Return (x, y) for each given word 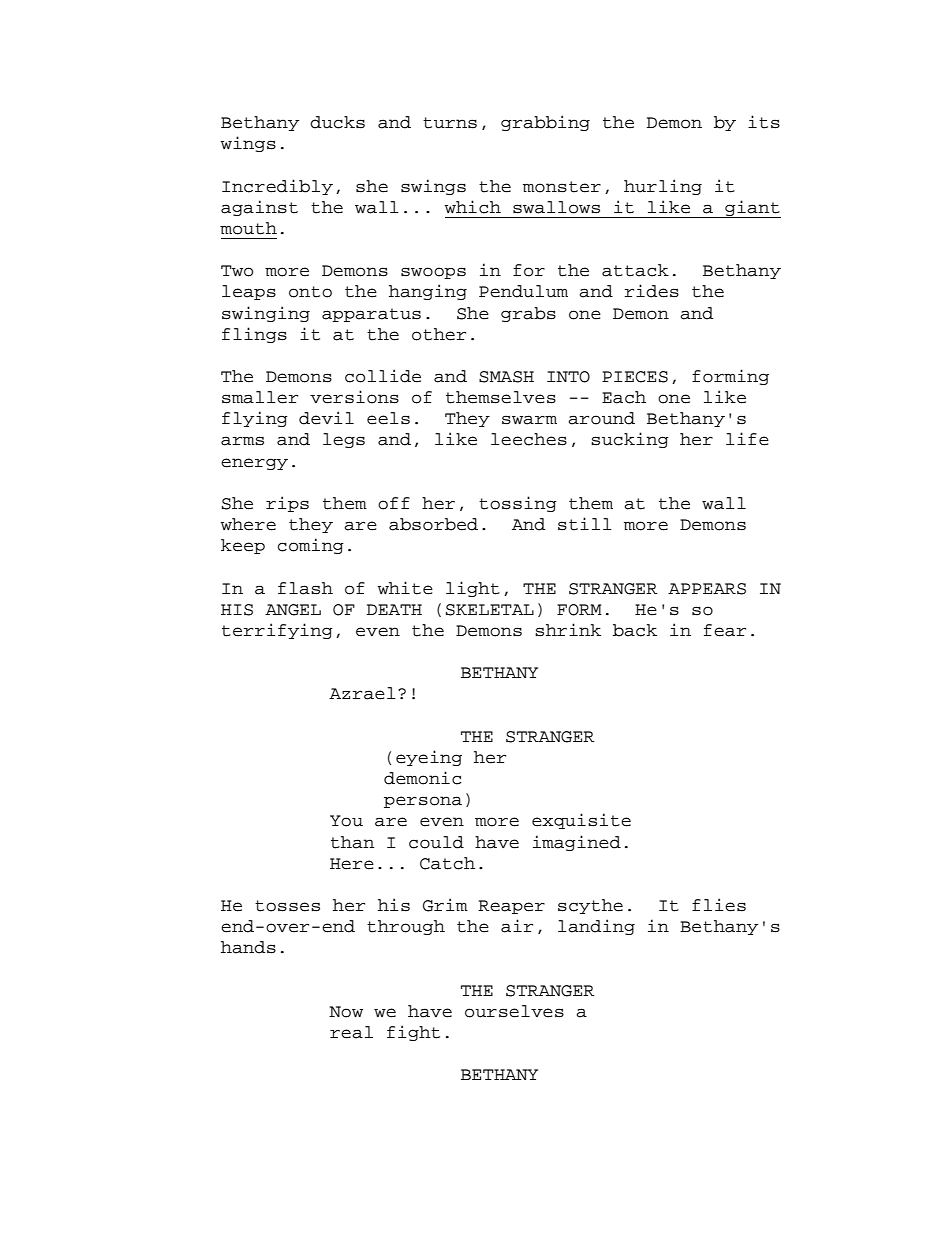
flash (305, 588)
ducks (337, 122)
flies (719, 905)
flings (254, 335)
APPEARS (707, 589)
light (473, 589)
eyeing (429, 758)
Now (346, 1012)
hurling (663, 187)
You (346, 821)
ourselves (514, 1011)
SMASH (506, 377)
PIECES (635, 377)
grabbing (545, 123)
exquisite (581, 821)
